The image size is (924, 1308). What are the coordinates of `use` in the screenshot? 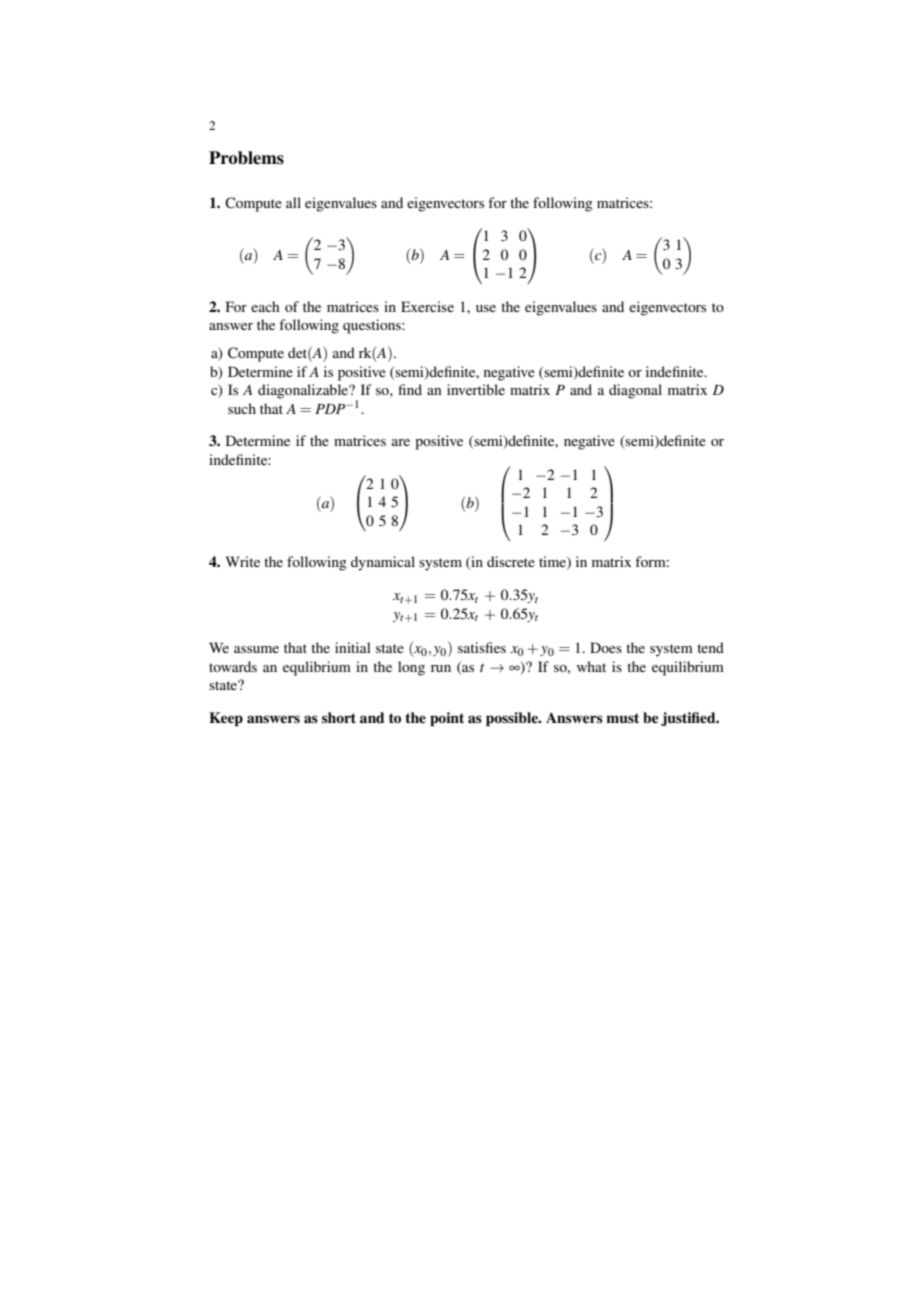 It's located at (486, 308).
